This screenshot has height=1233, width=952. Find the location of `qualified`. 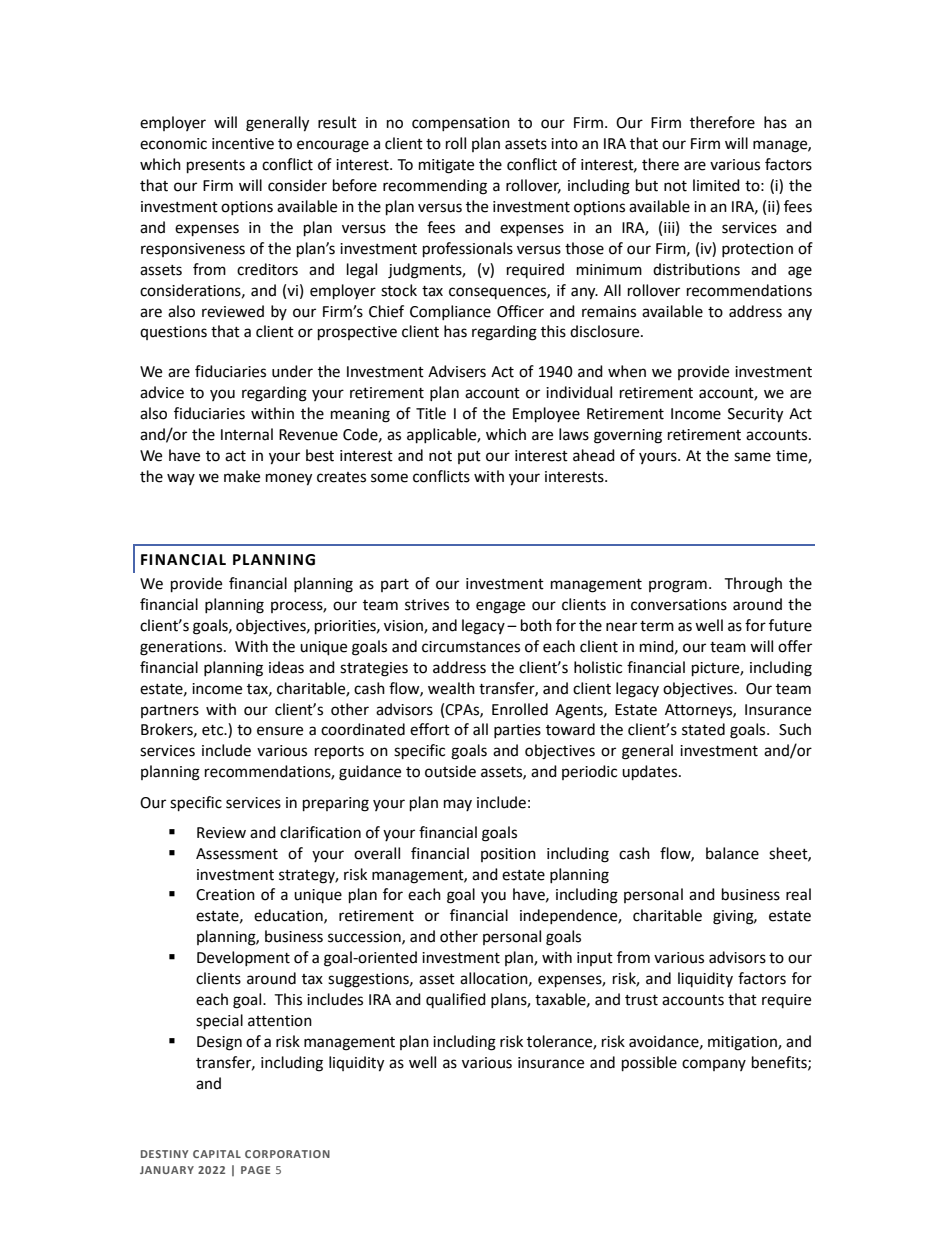

qualified is located at coordinates (456, 1000).
